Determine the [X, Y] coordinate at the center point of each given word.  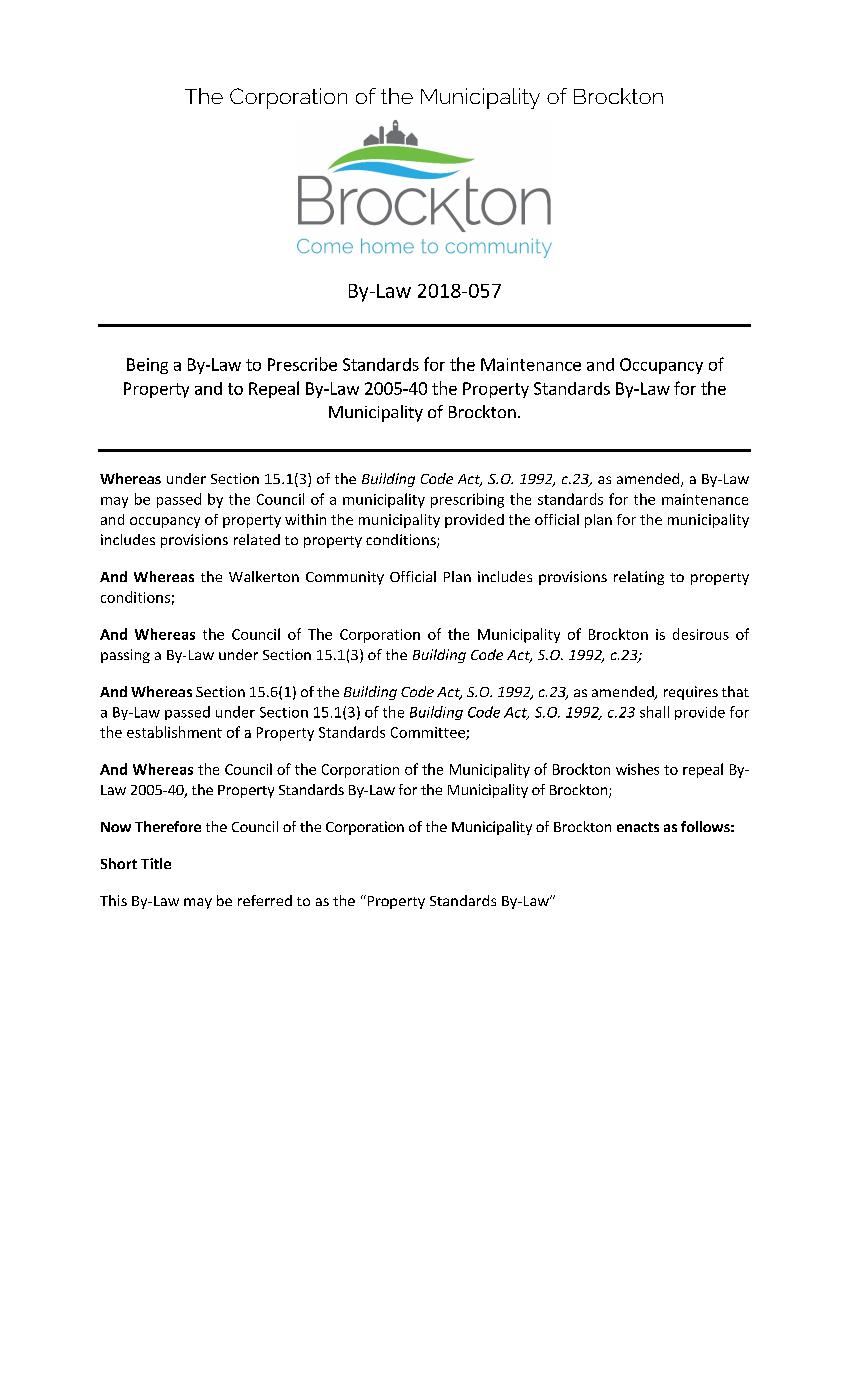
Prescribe [302, 364]
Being [147, 366]
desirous [701, 634]
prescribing [467, 500]
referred [265, 900]
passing [125, 656]
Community [345, 578]
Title [156, 863]
